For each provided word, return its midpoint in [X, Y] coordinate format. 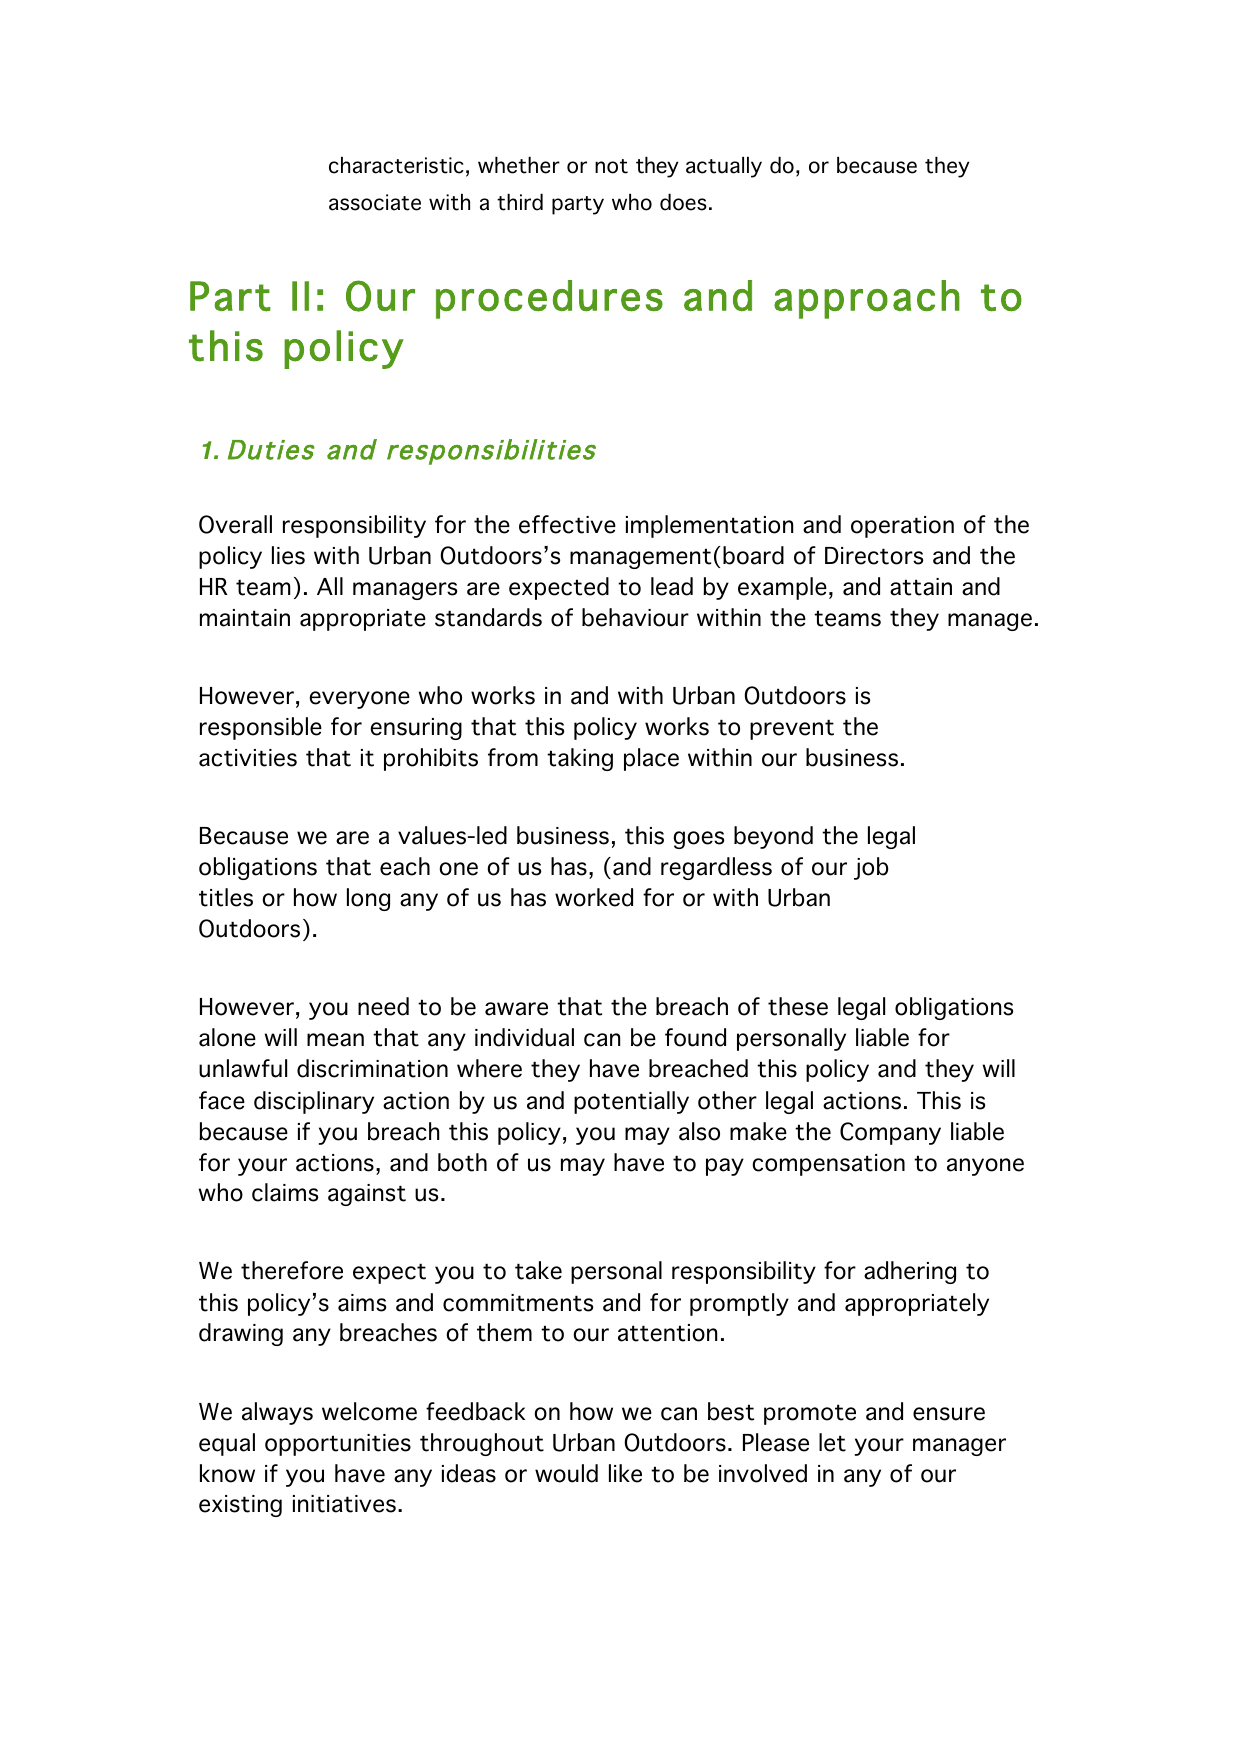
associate [375, 202]
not [611, 166]
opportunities [338, 1445]
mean [335, 1040]
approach [867, 299]
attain [921, 587]
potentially [631, 1102]
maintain [245, 618]
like [625, 1473]
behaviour [635, 617]
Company [890, 1133]
